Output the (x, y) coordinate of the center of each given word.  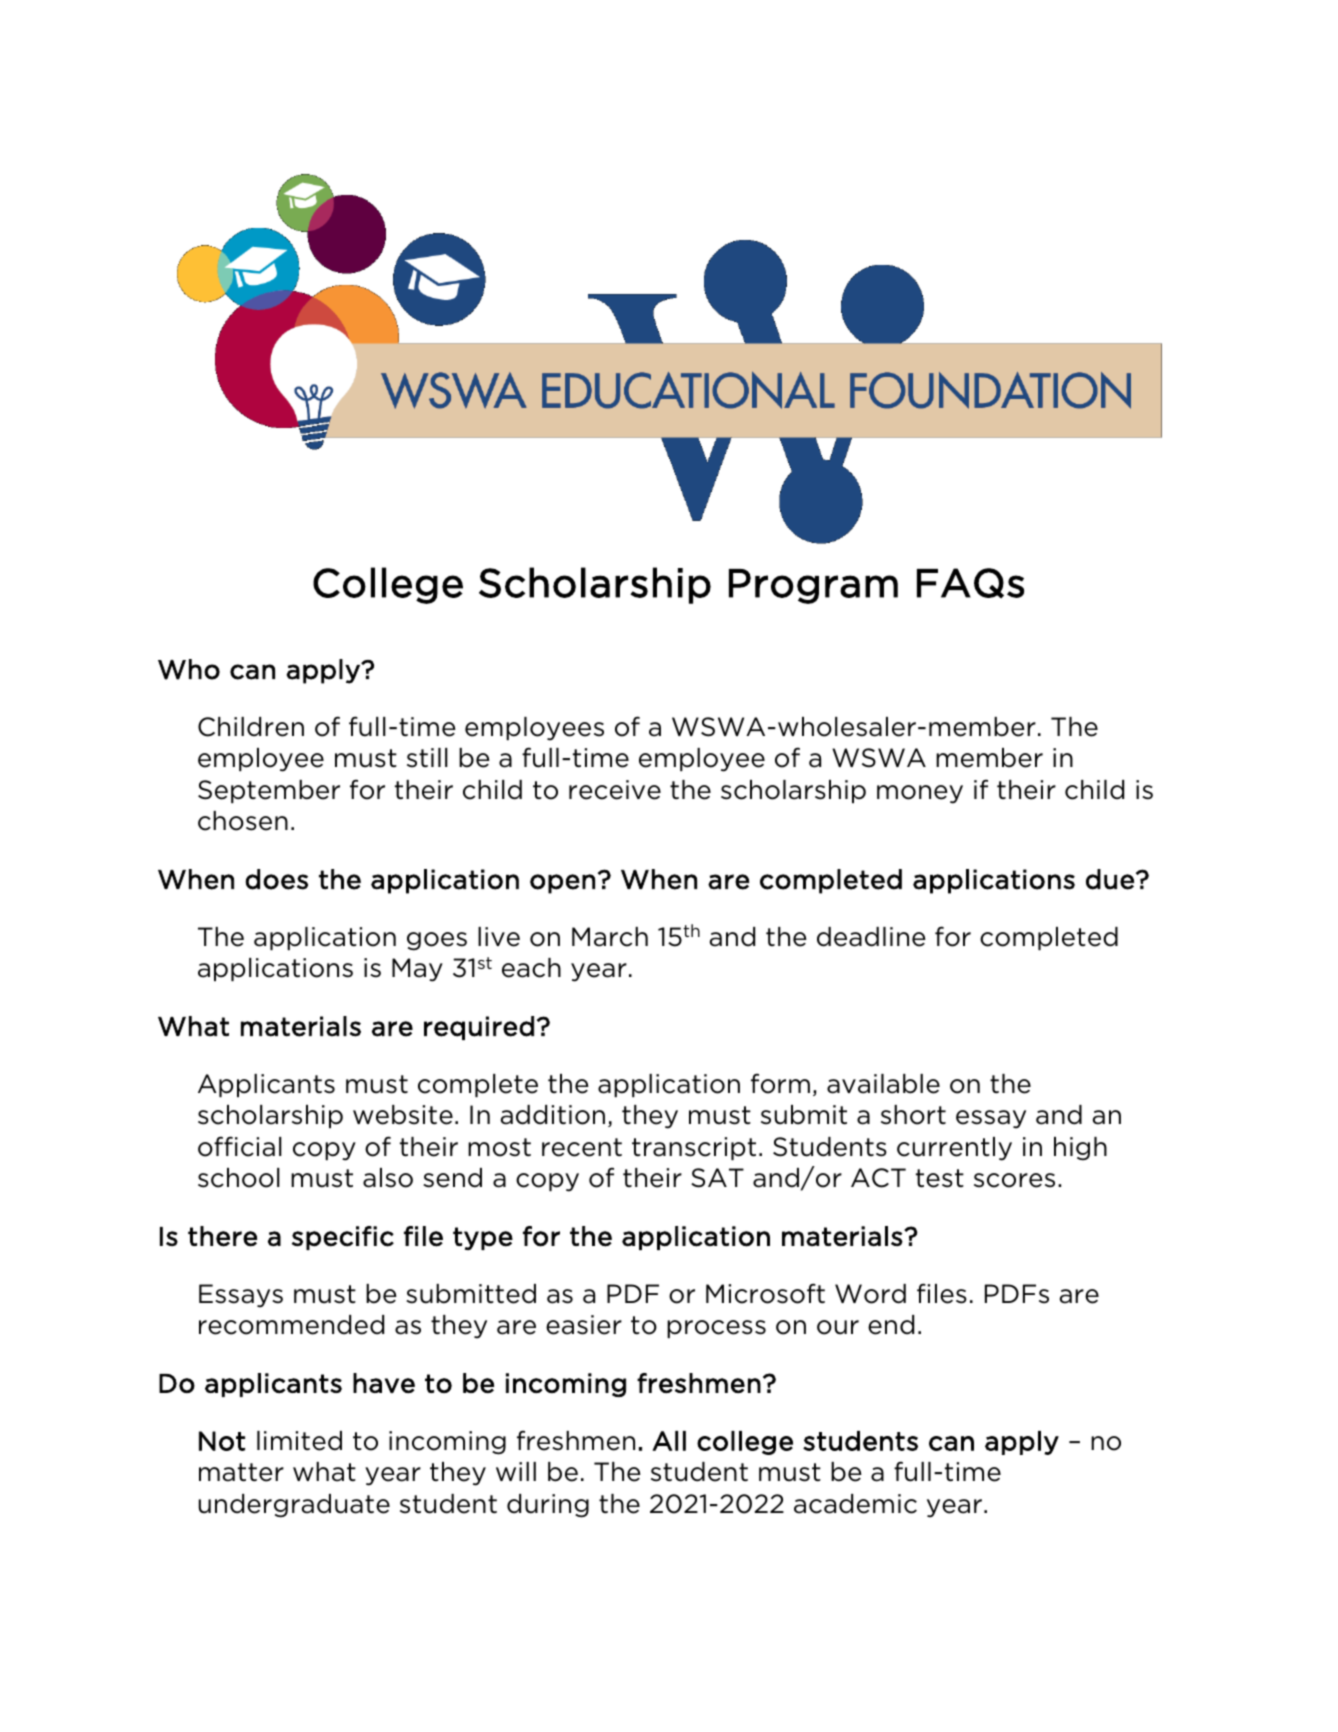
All (669, 1441)
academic (855, 1504)
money (920, 794)
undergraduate (294, 1506)
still (427, 758)
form (780, 1083)
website (403, 1115)
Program (813, 586)
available (883, 1084)
